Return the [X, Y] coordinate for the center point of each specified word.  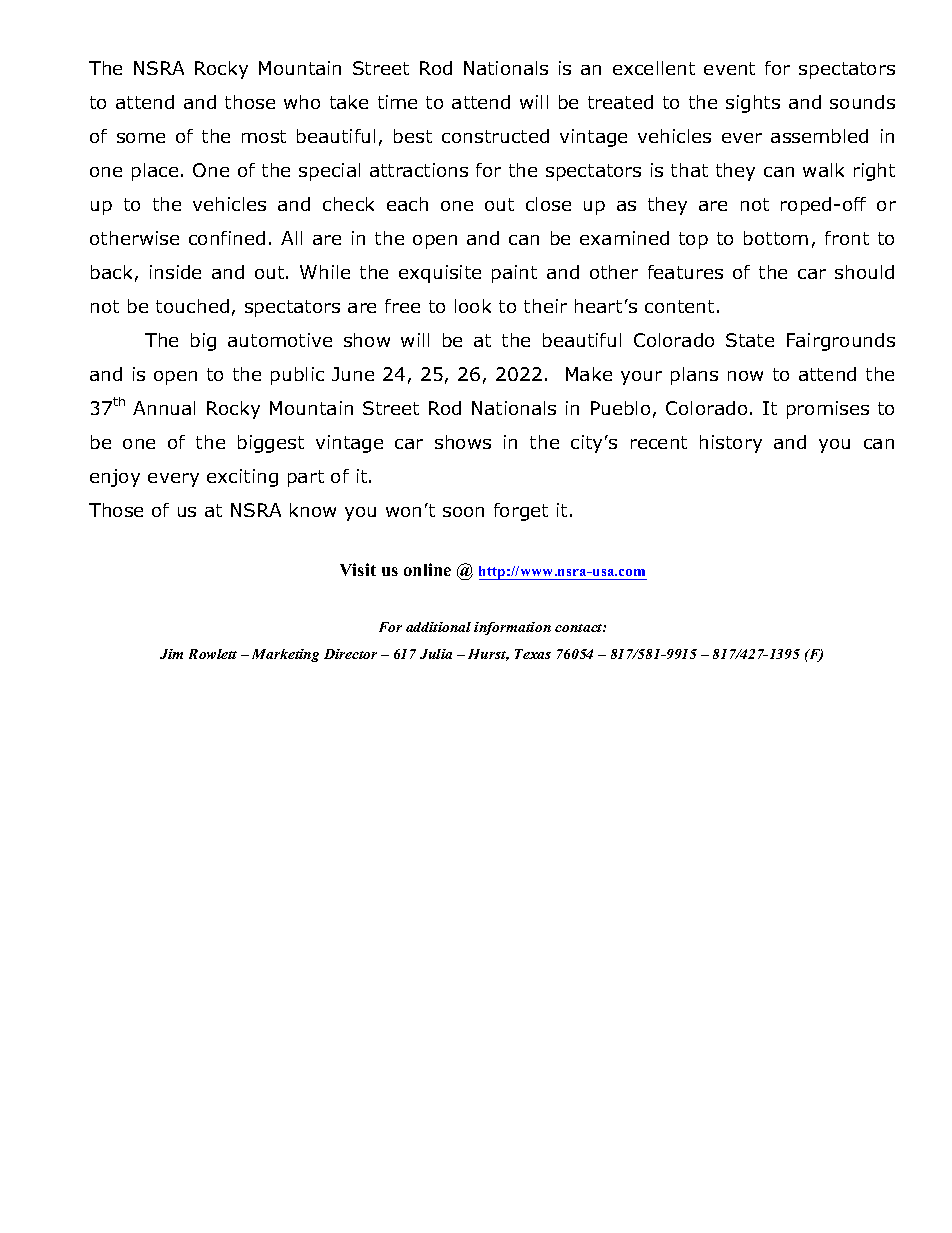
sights [753, 104]
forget [521, 512]
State [750, 340]
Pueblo [620, 408]
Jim [171, 654]
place [155, 172]
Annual [164, 408]
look [473, 306]
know [313, 510]
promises [828, 410]
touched [192, 306]
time [397, 102]
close [548, 204]
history [731, 444]
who [302, 102]
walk [823, 170]
